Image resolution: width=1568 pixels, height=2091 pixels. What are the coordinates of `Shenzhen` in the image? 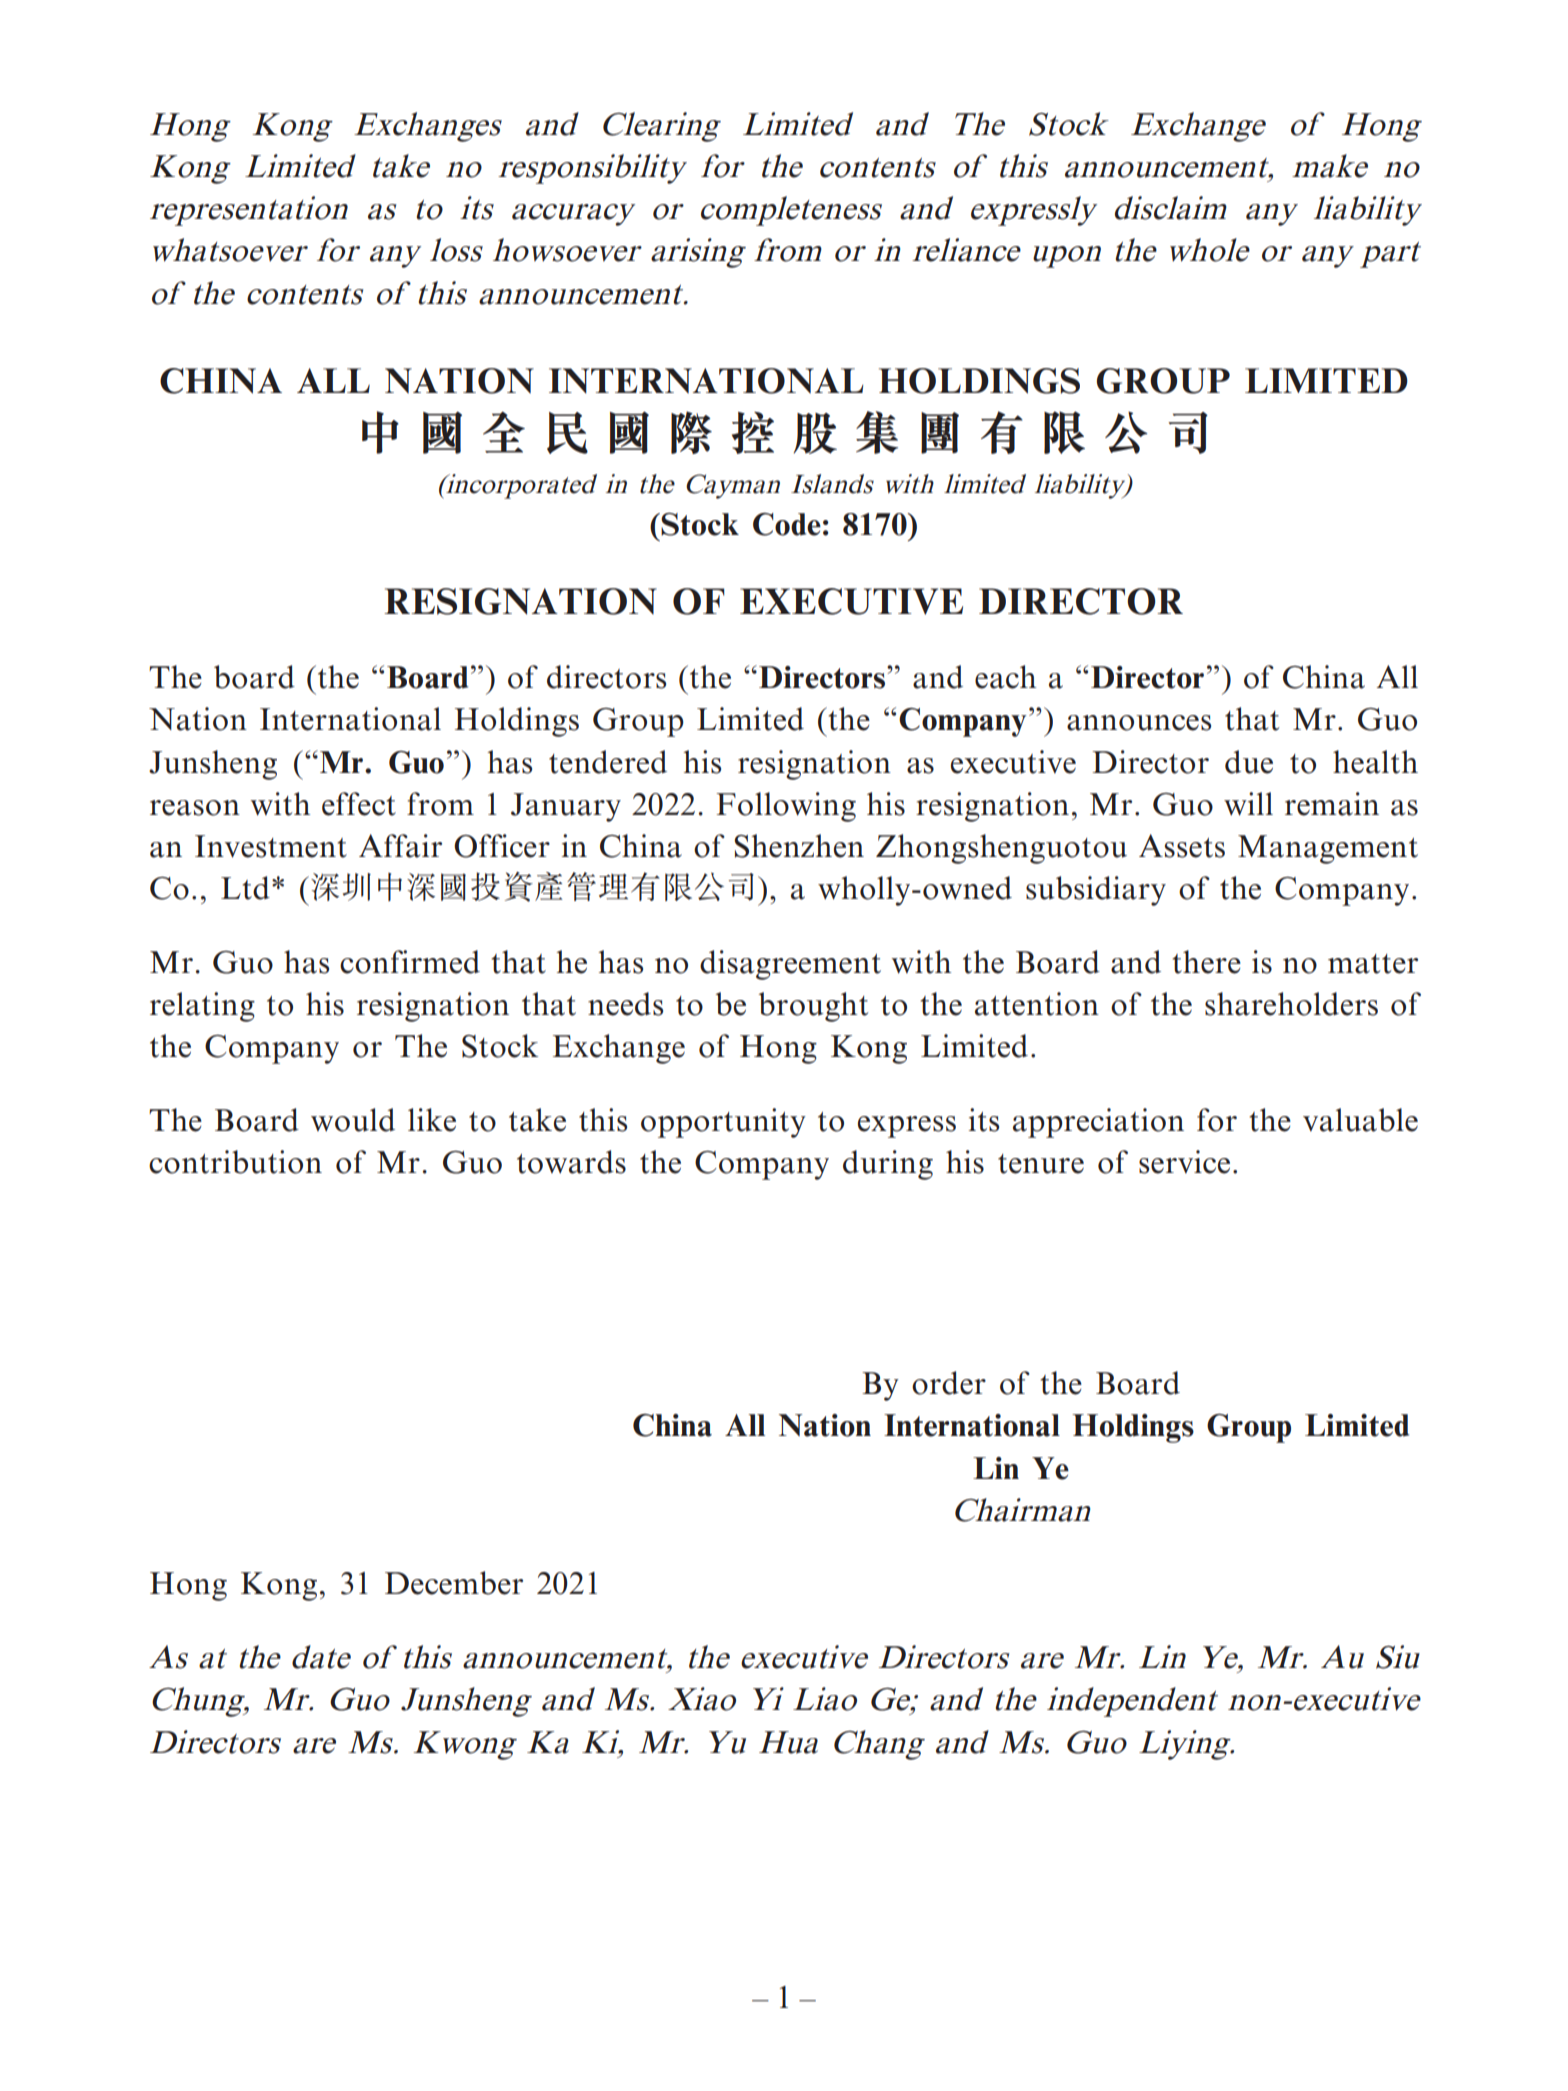 It's located at (799, 846).
